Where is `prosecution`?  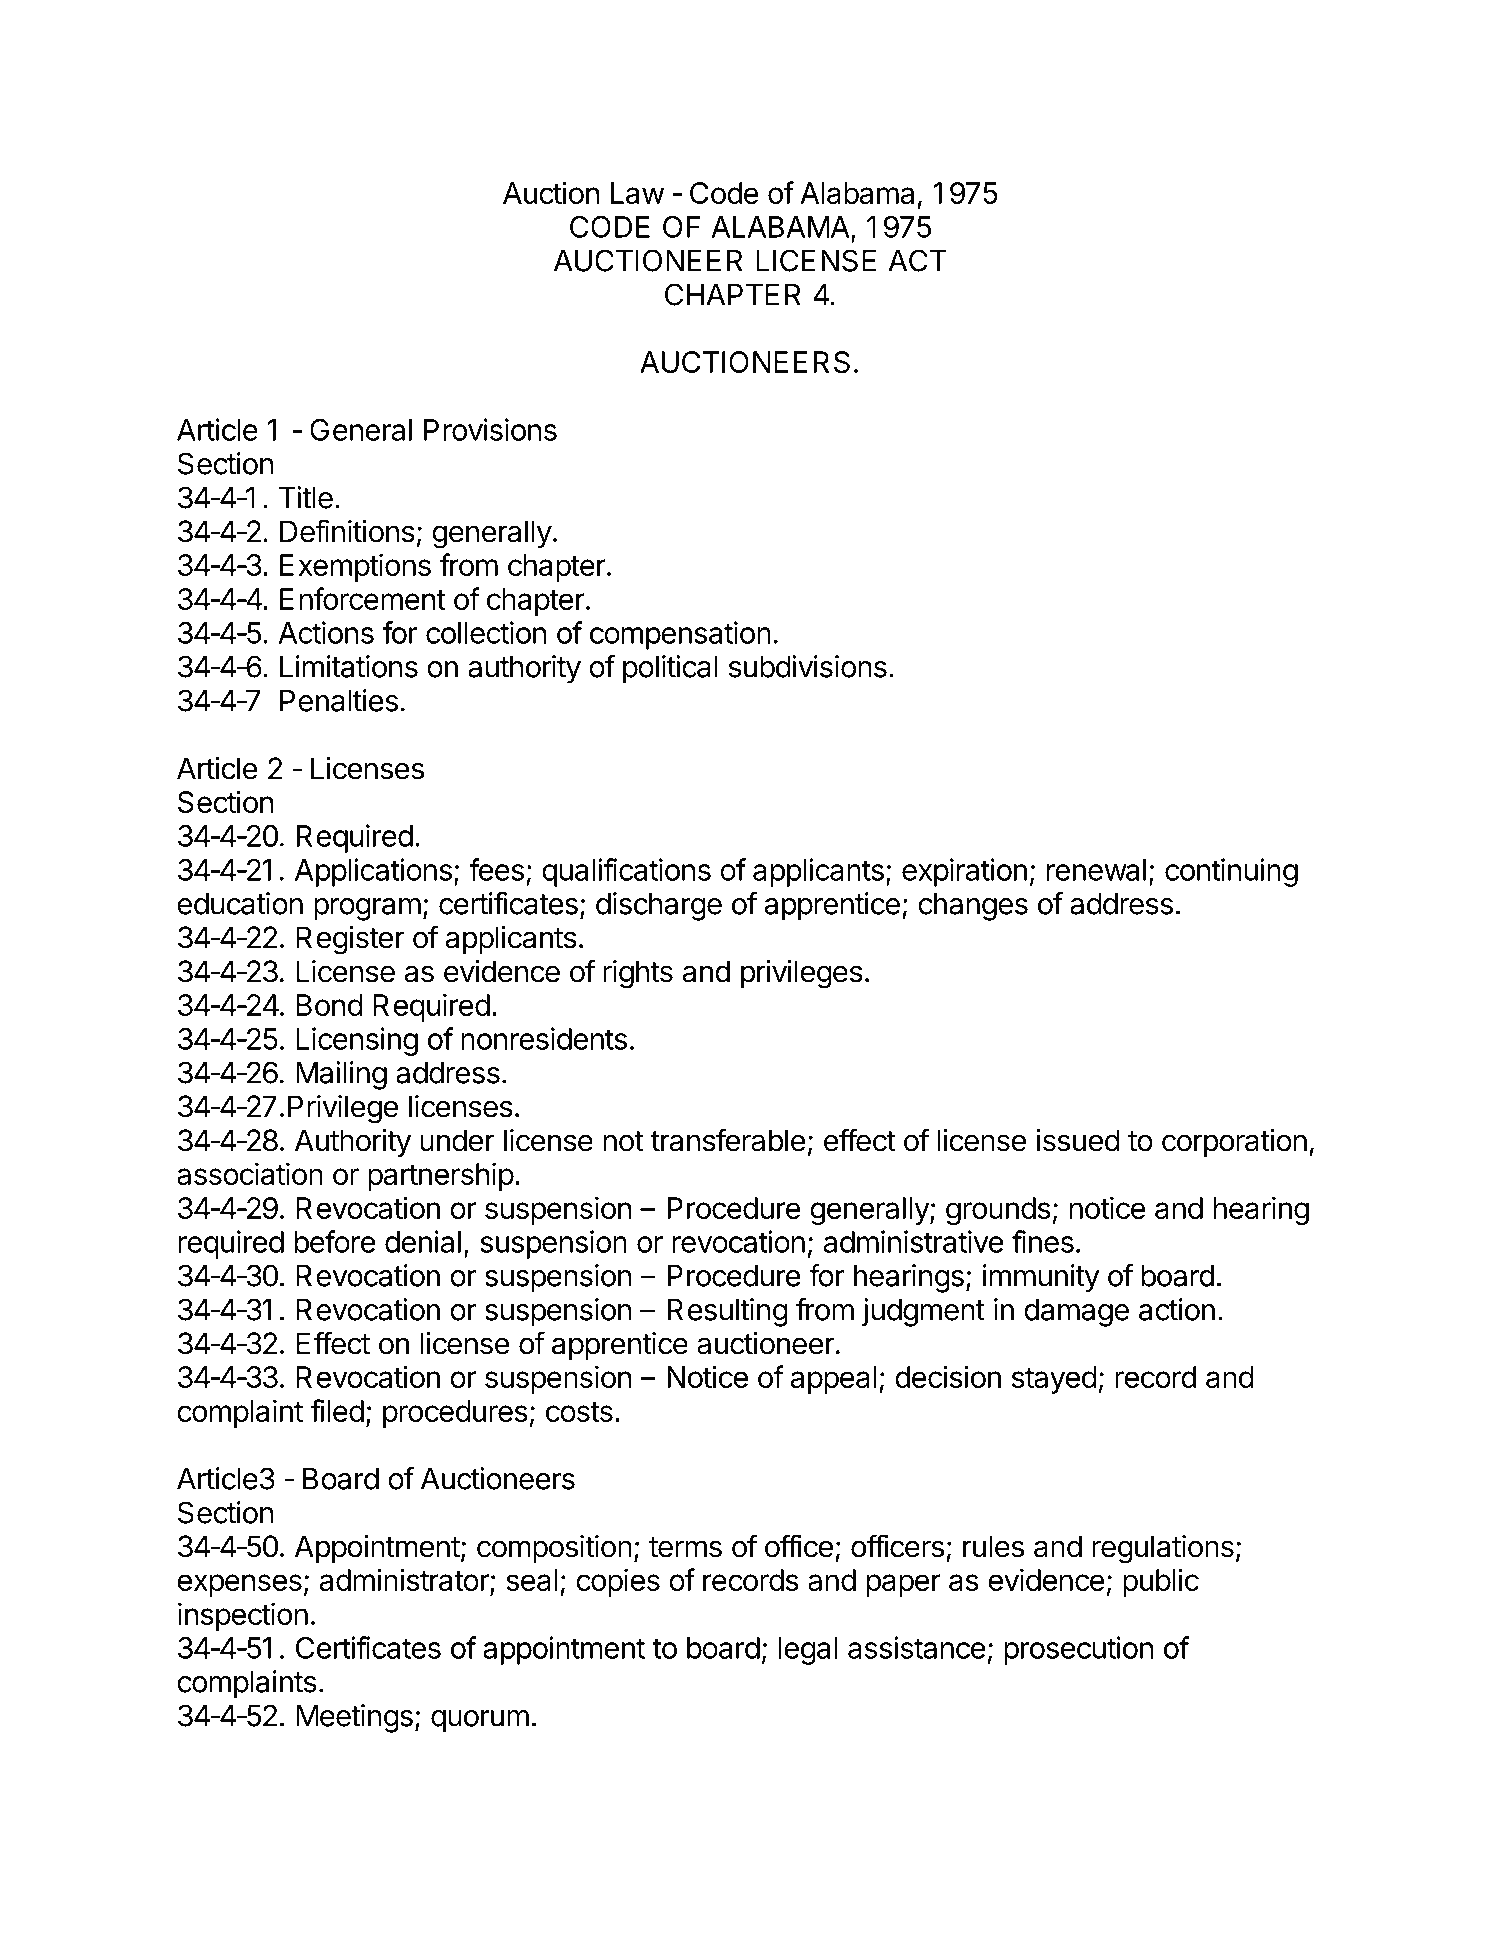
prosecution is located at coordinates (1078, 1650).
